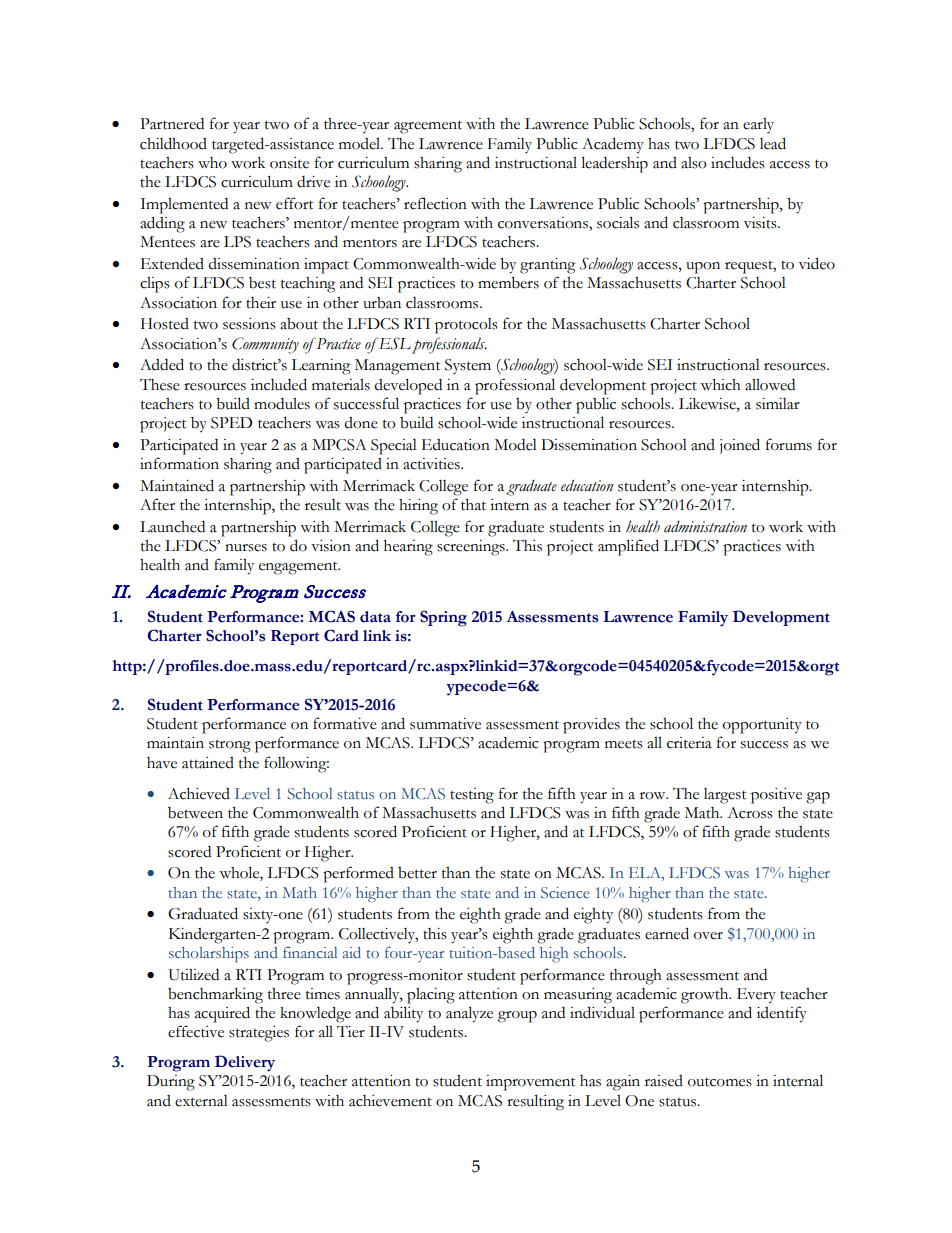 This screenshot has width=952, height=1233. What do you see at coordinates (245, 1063) in the screenshot?
I see `Delivery` at bounding box center [245, 1063].
